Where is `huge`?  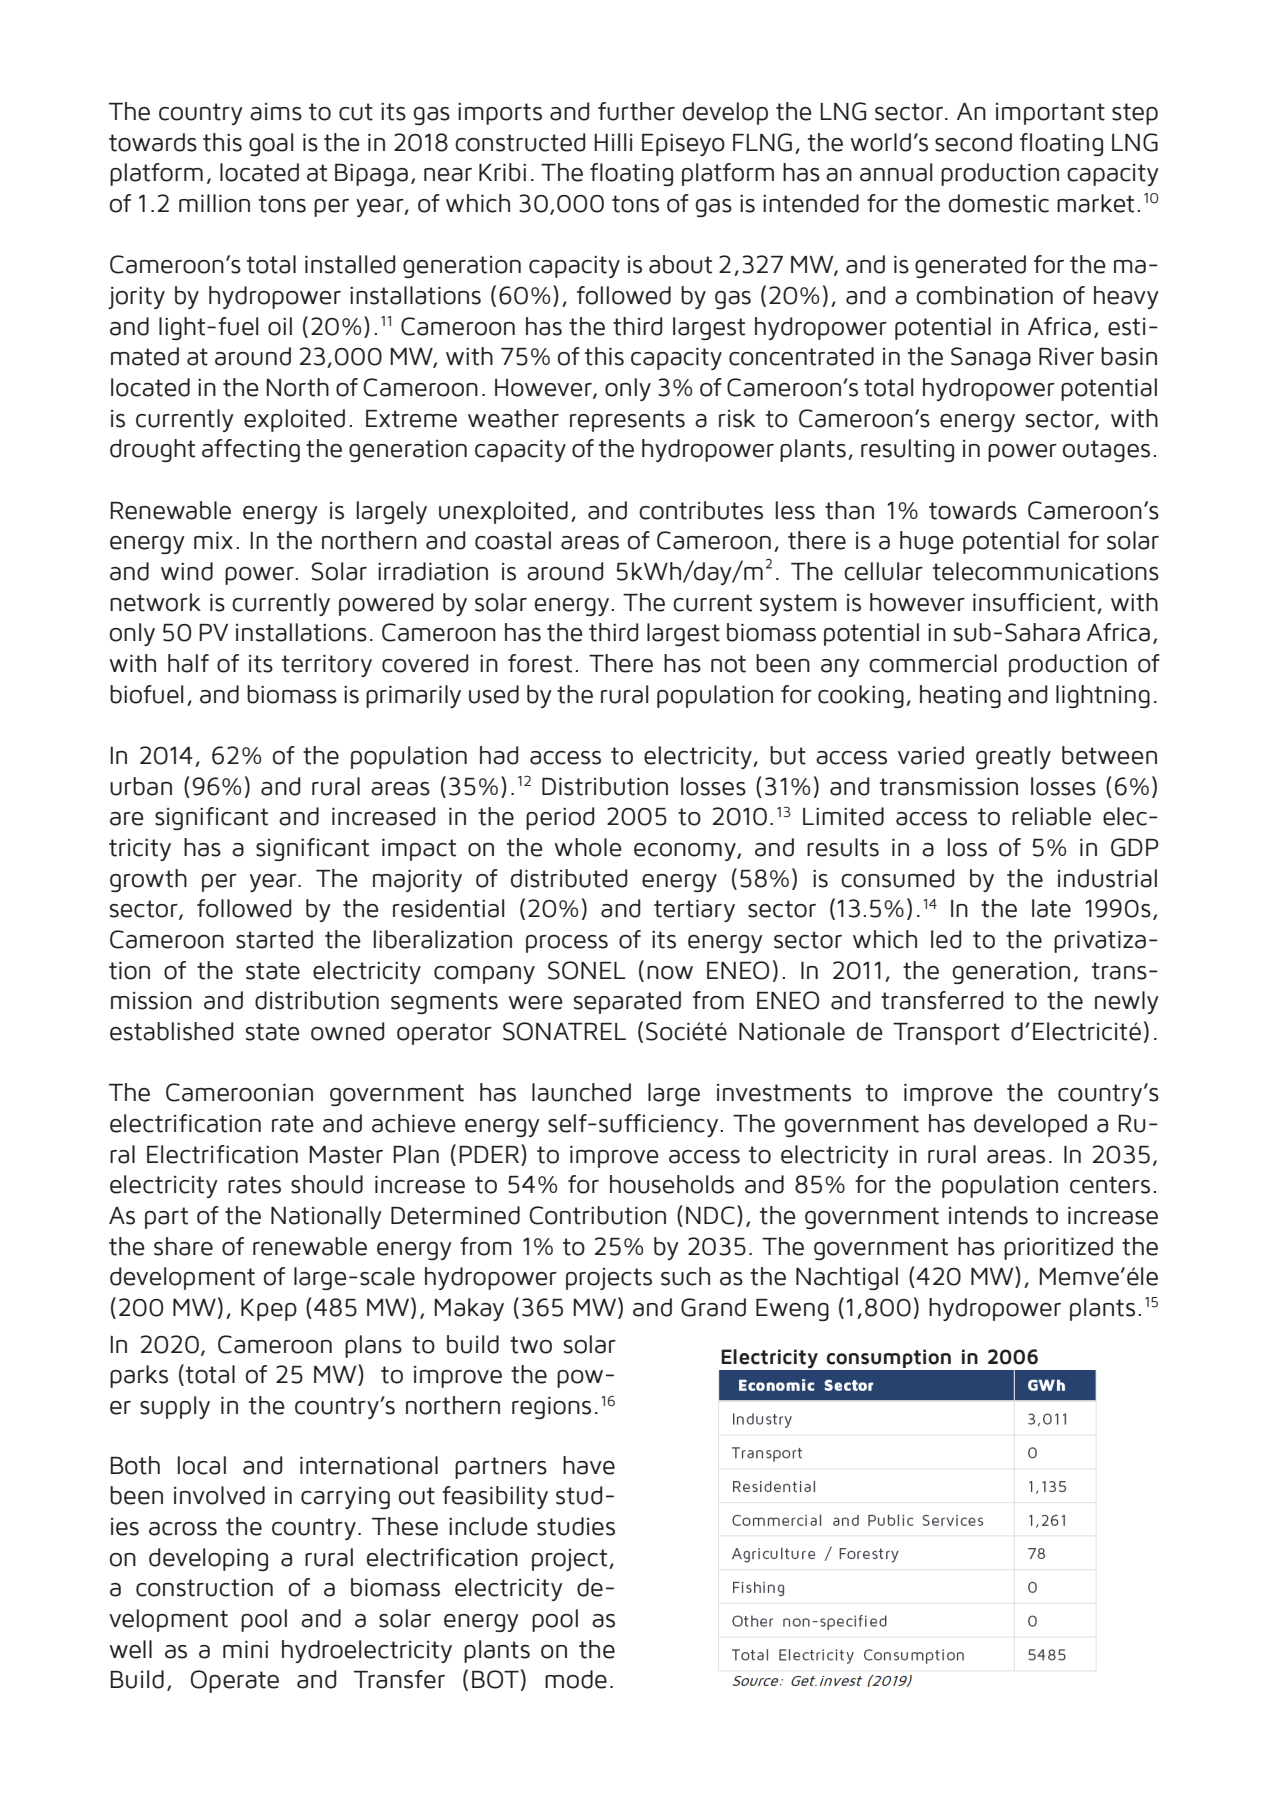 huge is located at coordinates (927, 542).
